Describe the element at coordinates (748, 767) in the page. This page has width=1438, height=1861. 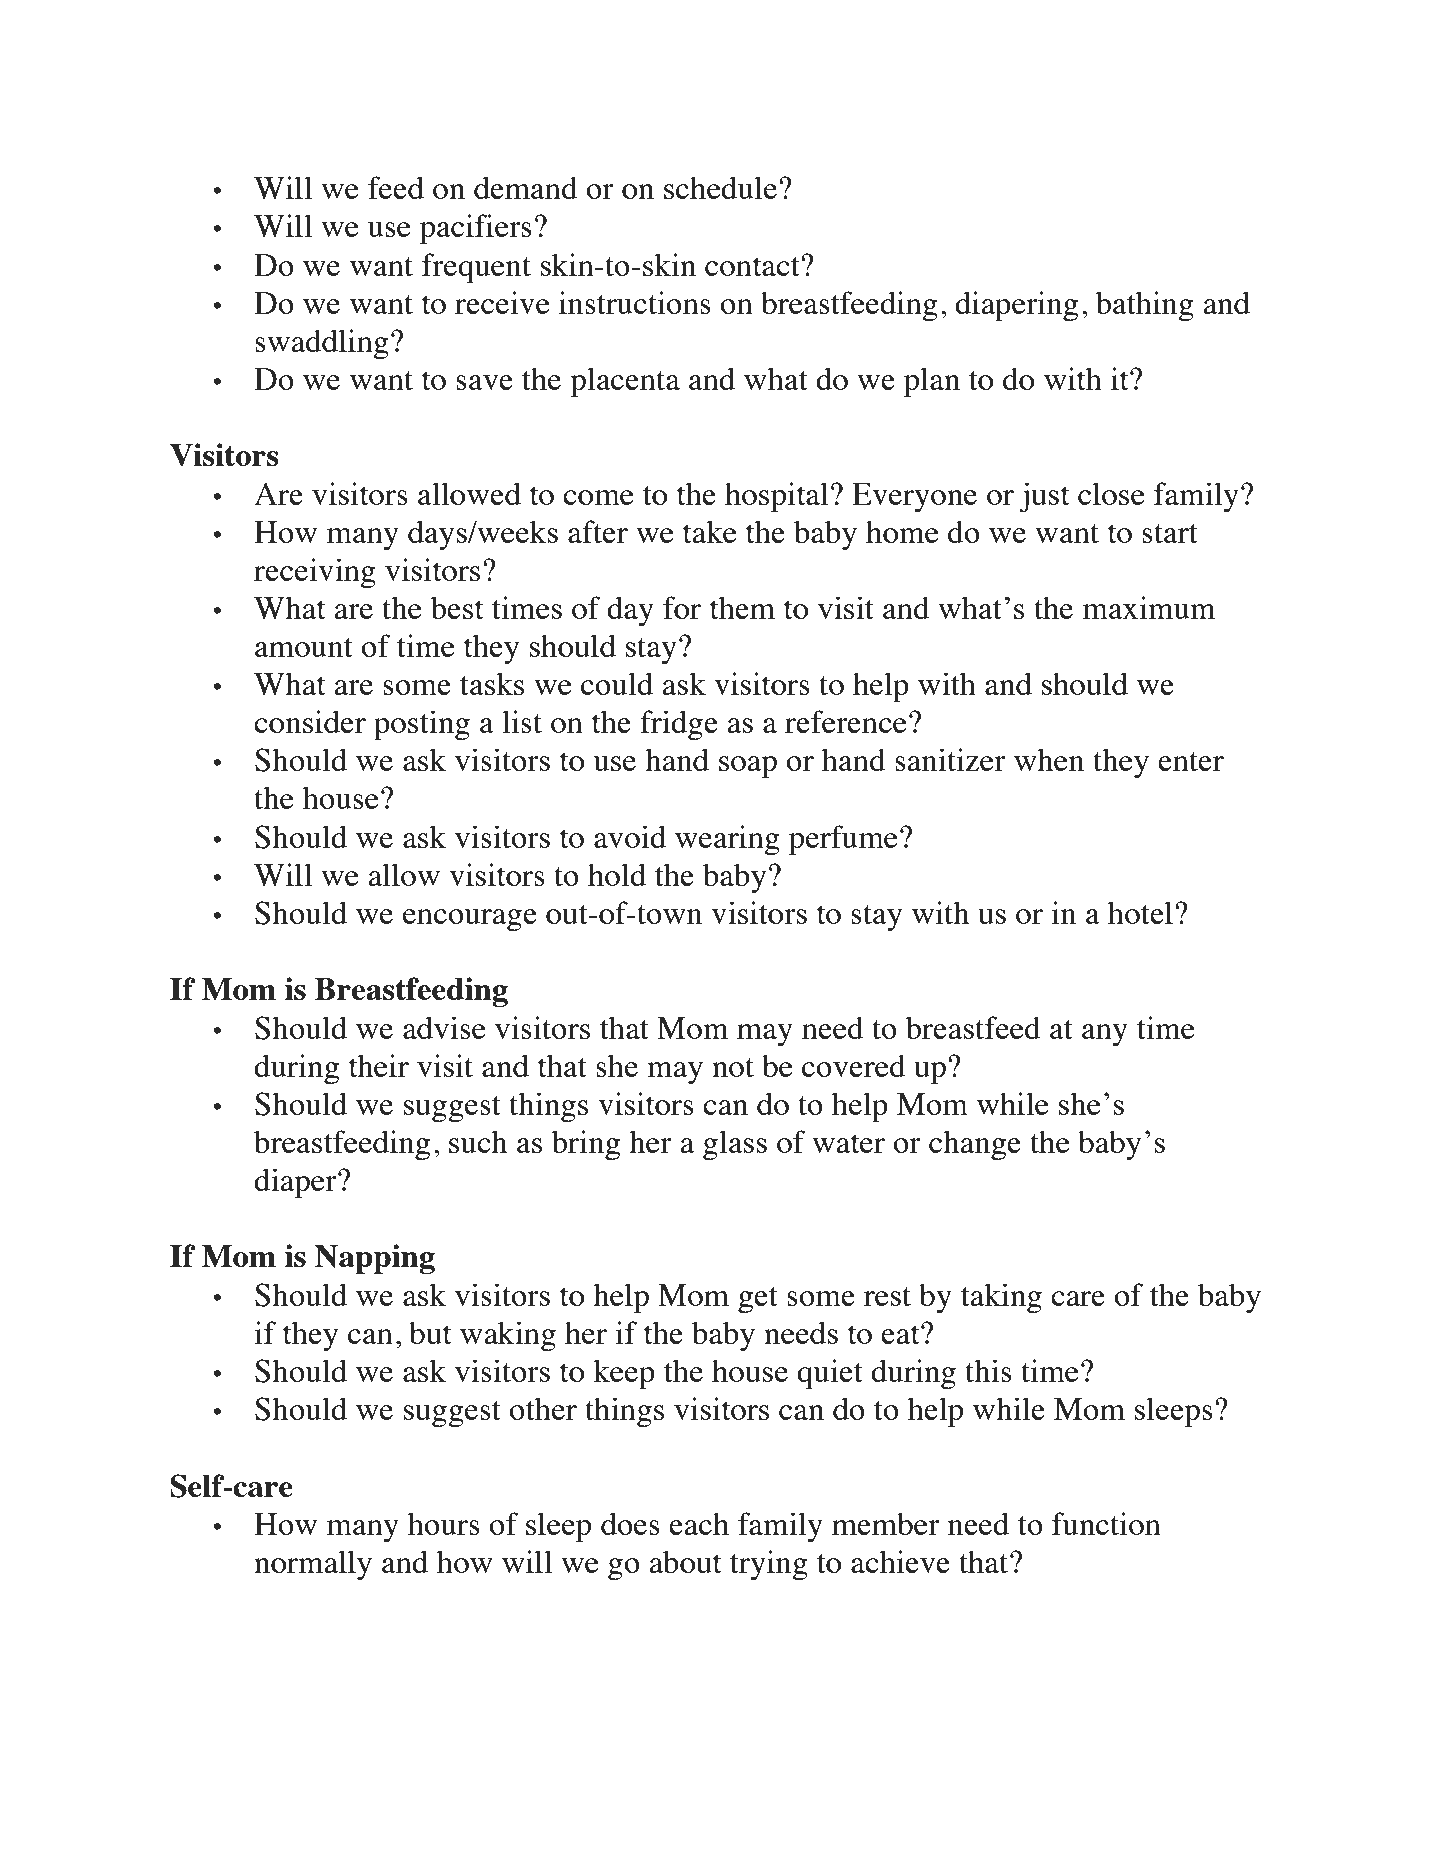
I see `soap` at that location.
